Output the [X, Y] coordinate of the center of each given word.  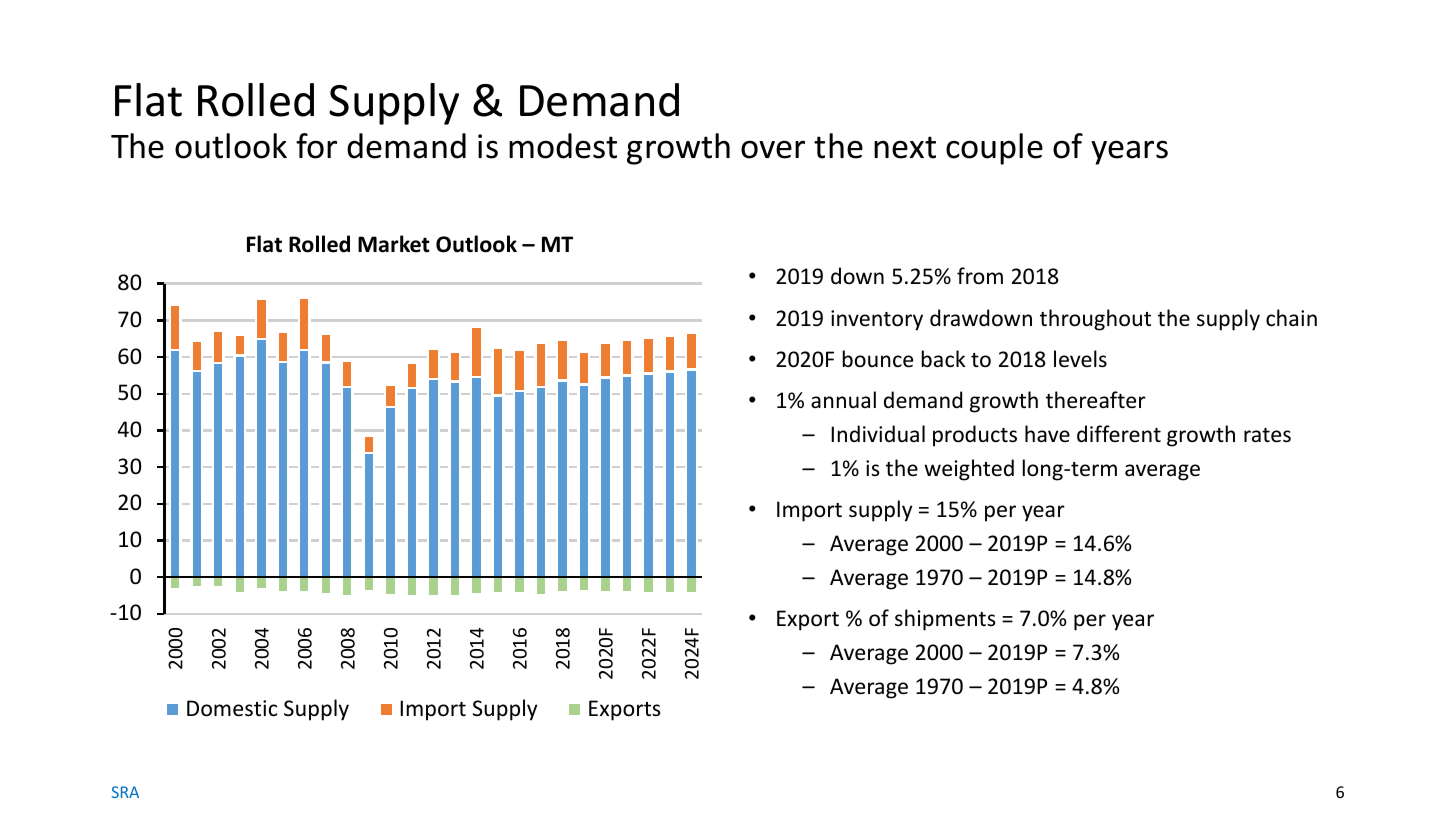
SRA [125, 792]
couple [994, 149]
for [316, 146]
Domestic [232, 708]
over [773, 149]
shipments [945, 620]
